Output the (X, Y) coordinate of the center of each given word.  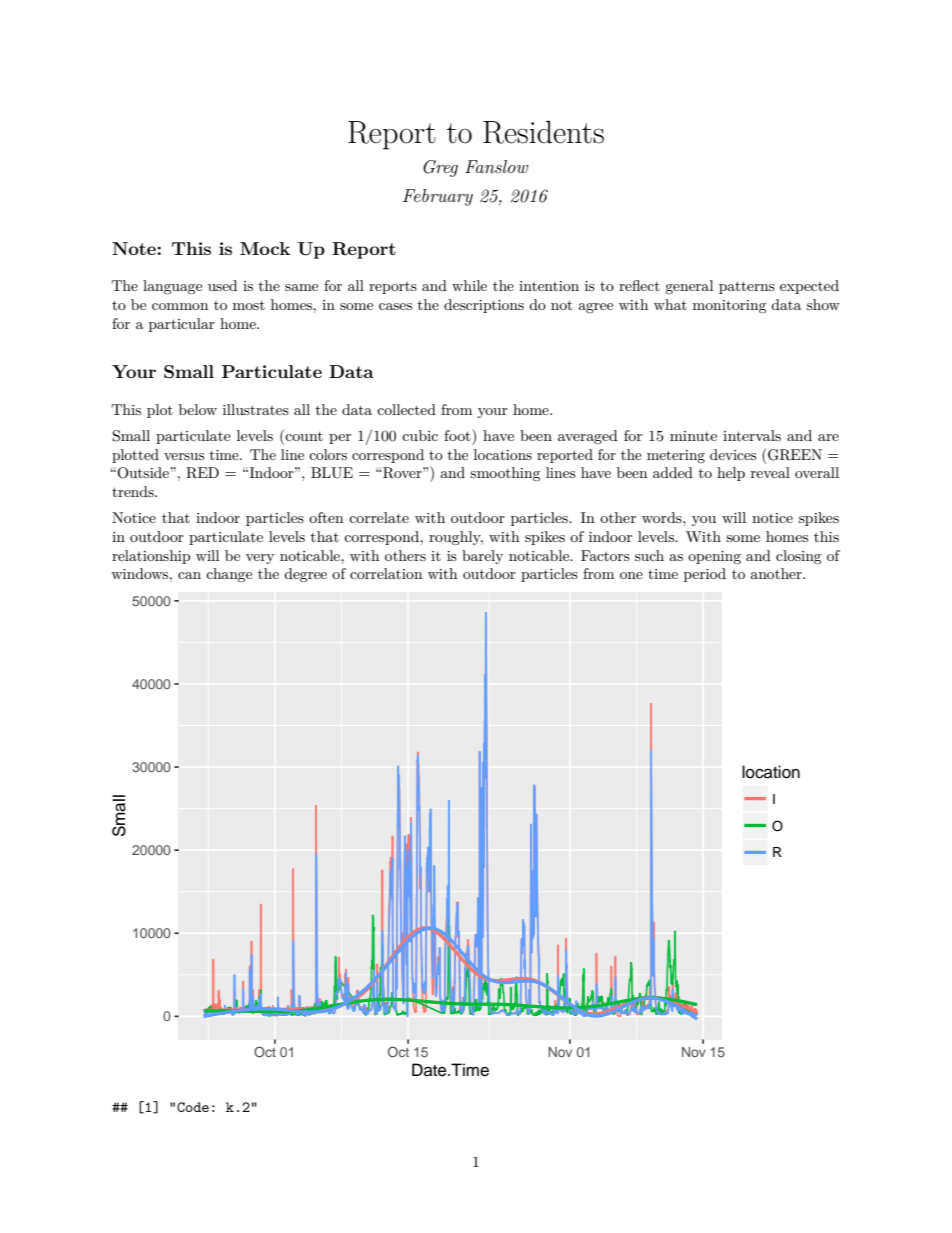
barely (482, 557)
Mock (265, 248)
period (705, 575)
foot (458, 435)
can (189, 575)
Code (193, 1107)
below (198, 409)
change (229, 575)
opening (714, 557)
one (631, 575)
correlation (386, 573)
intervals (752, 435)
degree (305, 575)
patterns (747, 287)
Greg (440, 168)
